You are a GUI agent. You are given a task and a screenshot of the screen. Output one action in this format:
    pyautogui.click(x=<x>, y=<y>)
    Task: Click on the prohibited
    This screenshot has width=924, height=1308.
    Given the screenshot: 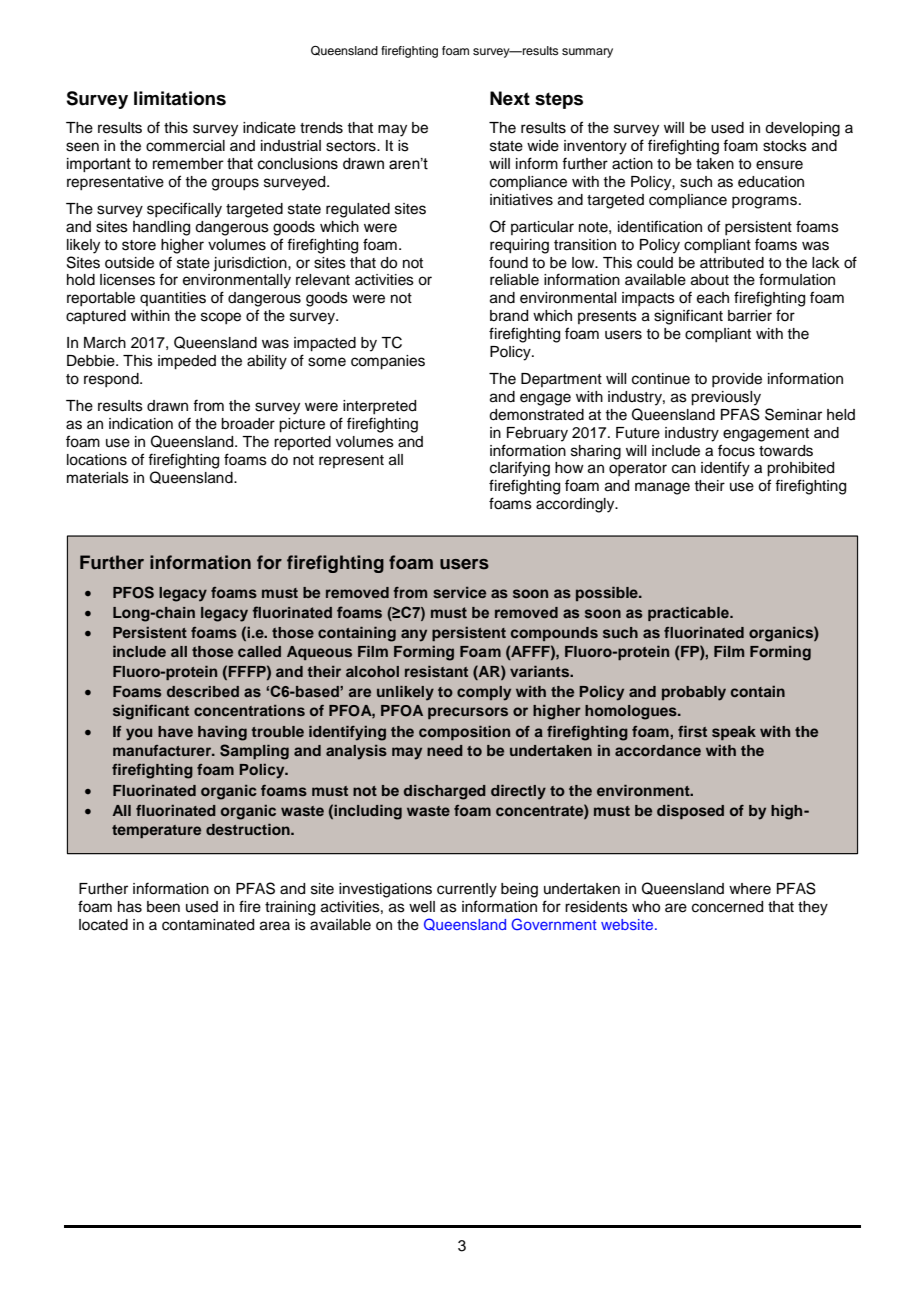 What is the action you would take?
    pyautogui.click(x=800, y=469)
